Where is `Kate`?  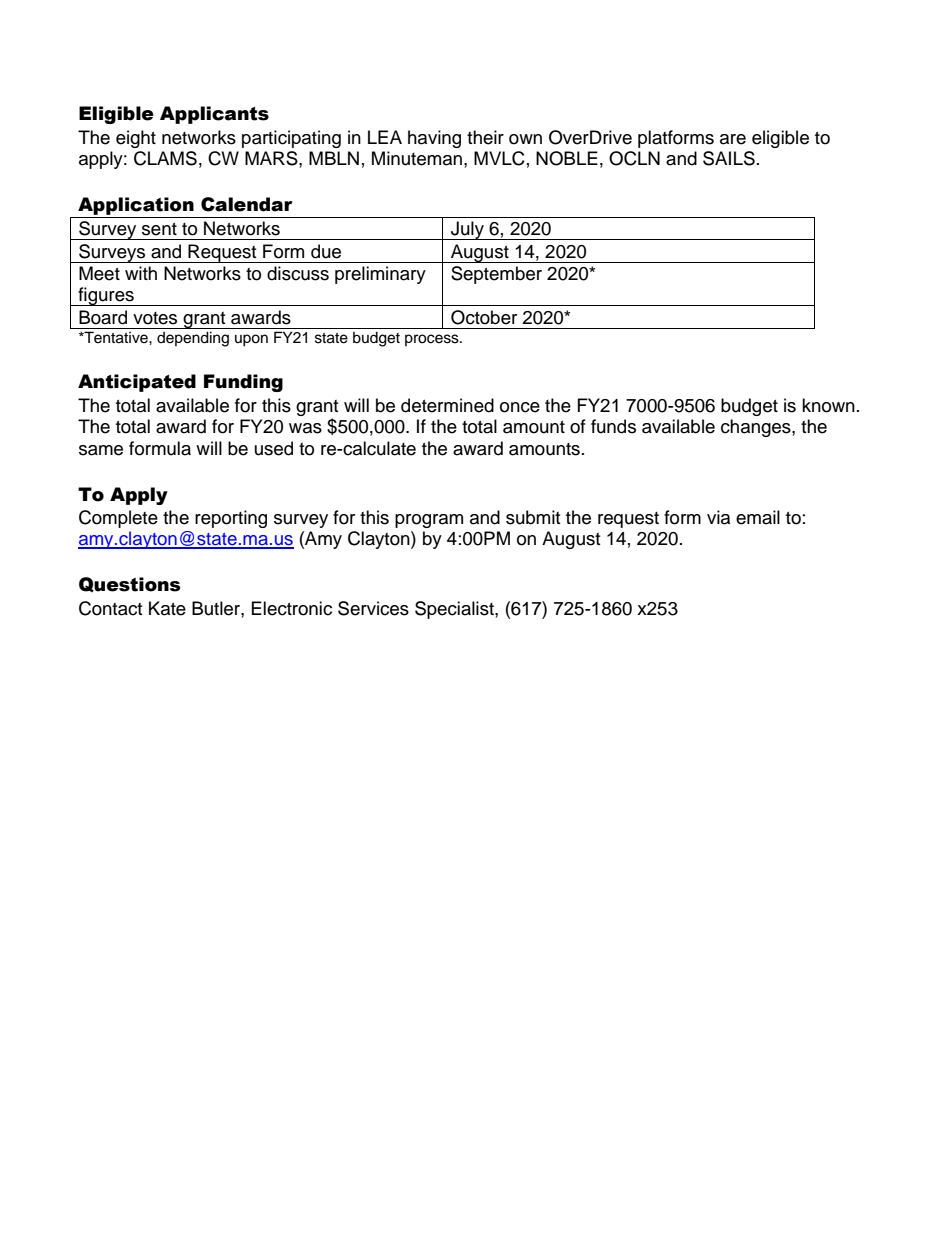 Kate is located at coordinates (167, 608).
